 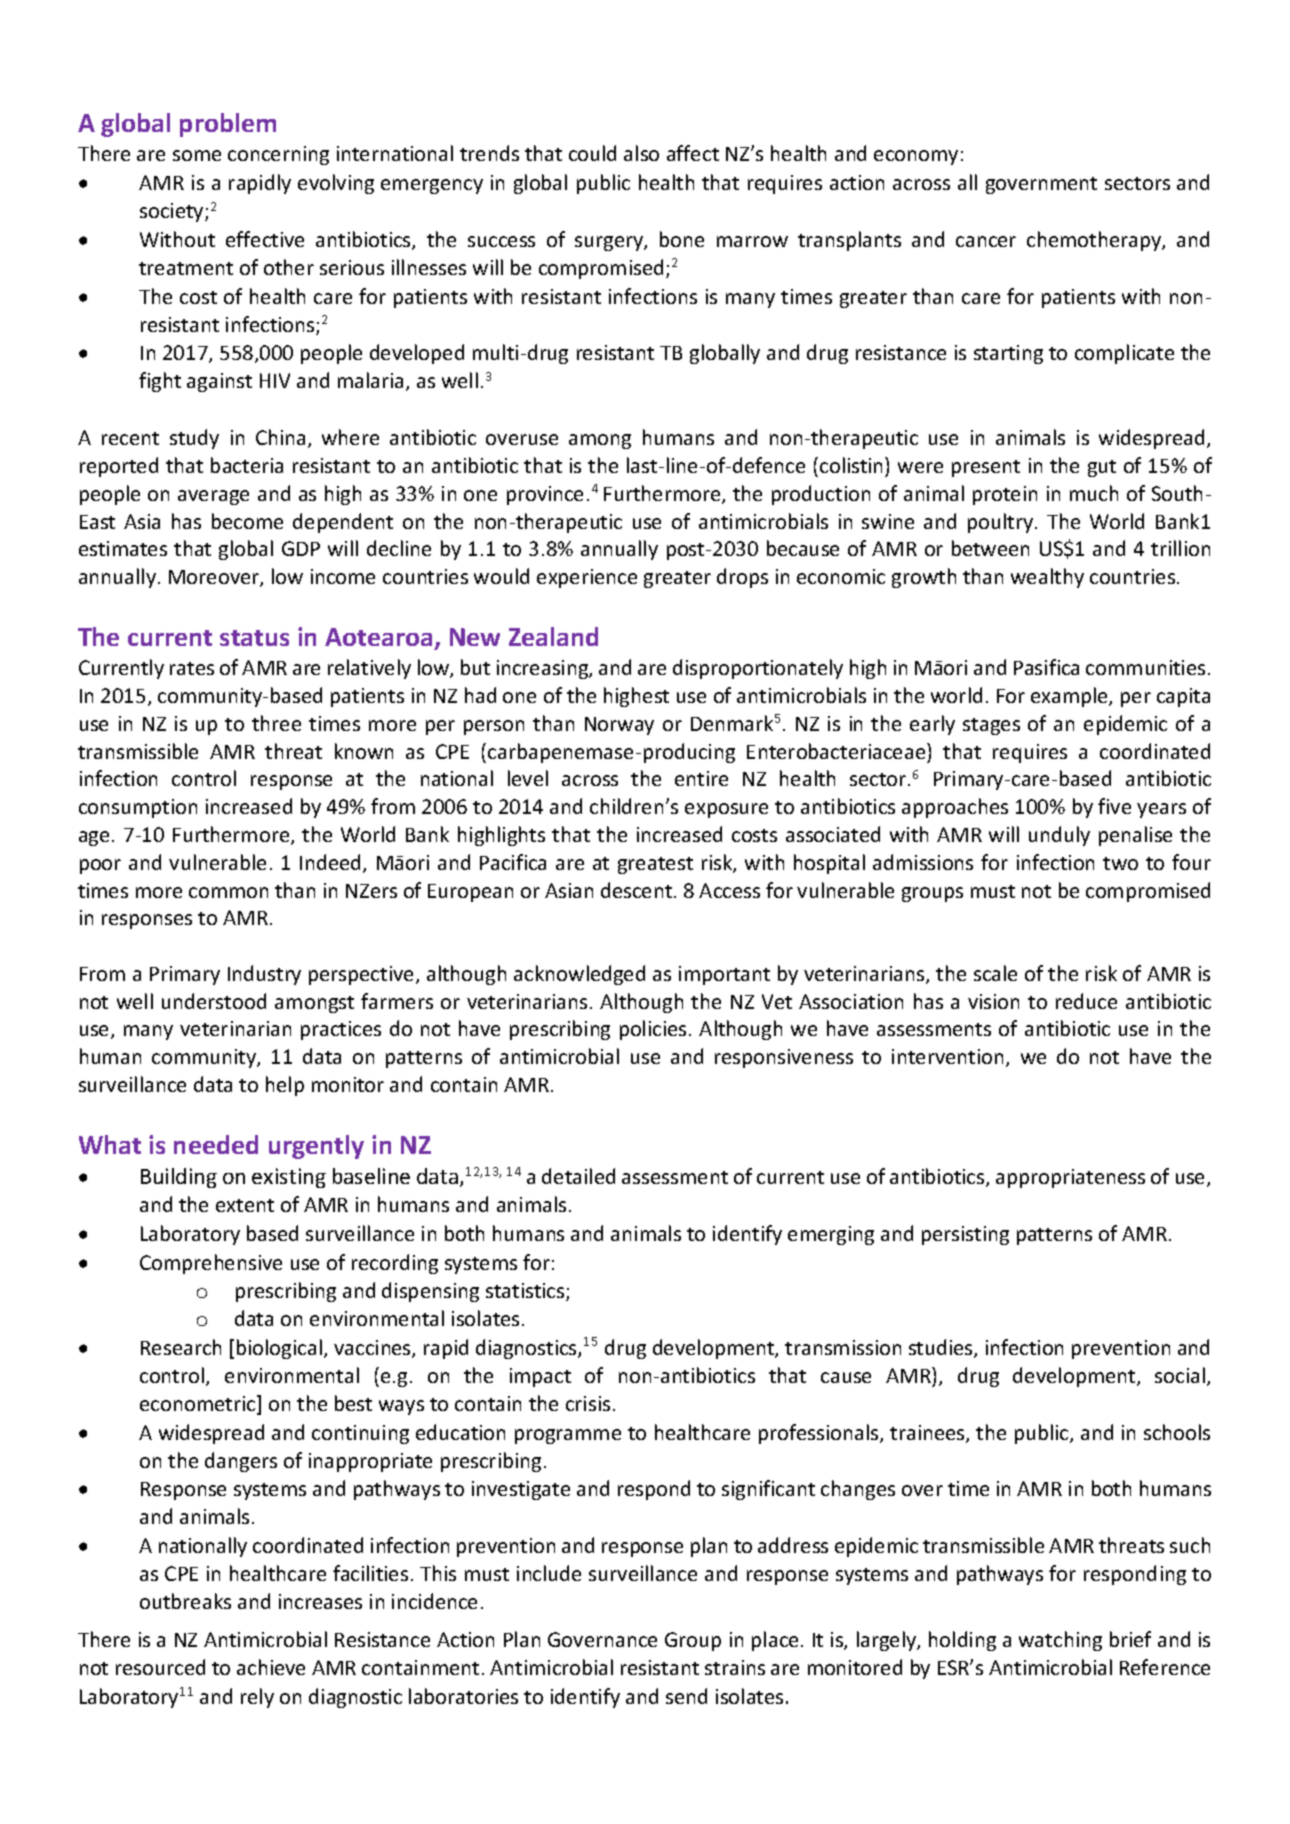 I want to click on persisting, so click(x=965, y=1235).
